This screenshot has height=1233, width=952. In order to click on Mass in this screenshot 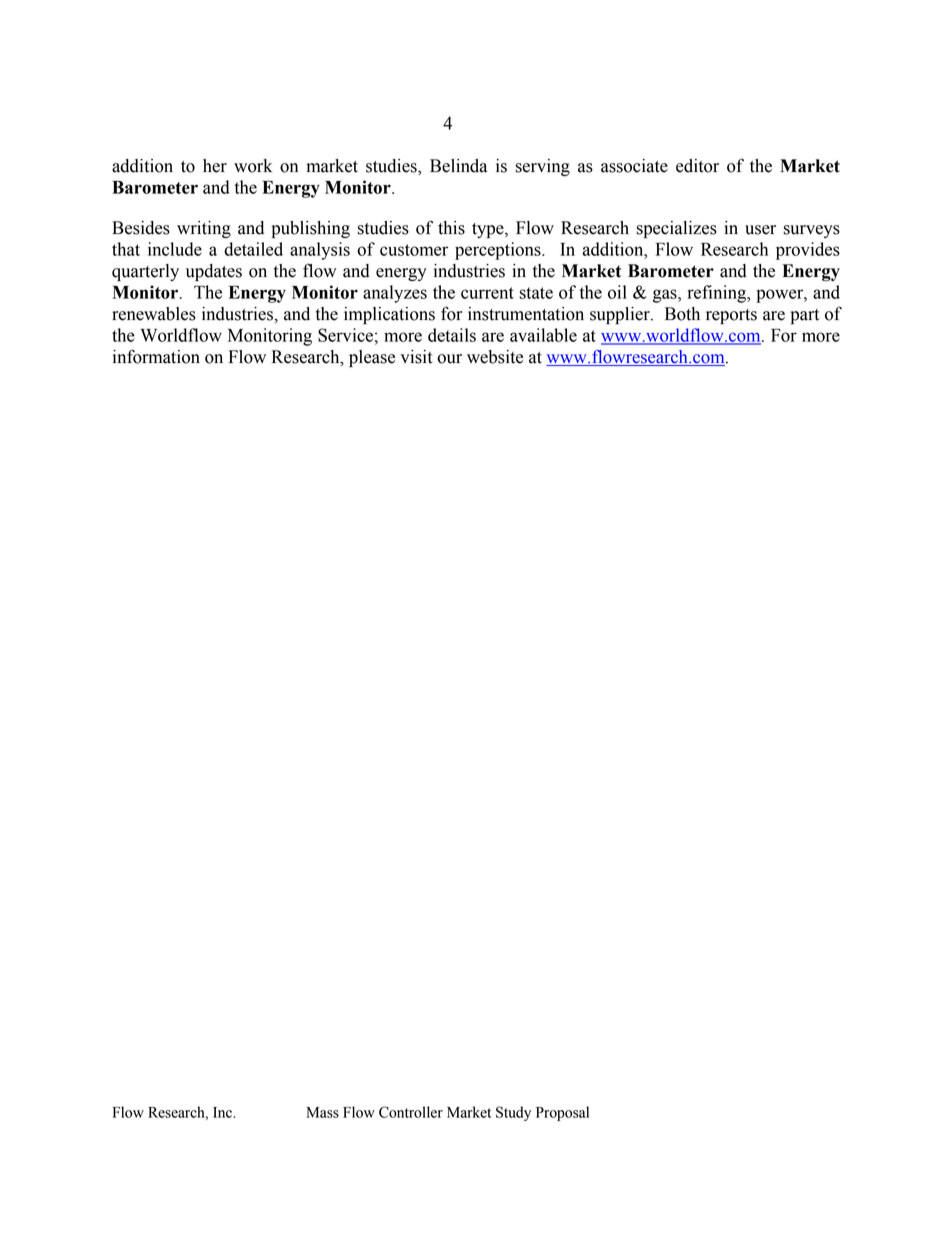, I will do `click(322, 1112)`.
